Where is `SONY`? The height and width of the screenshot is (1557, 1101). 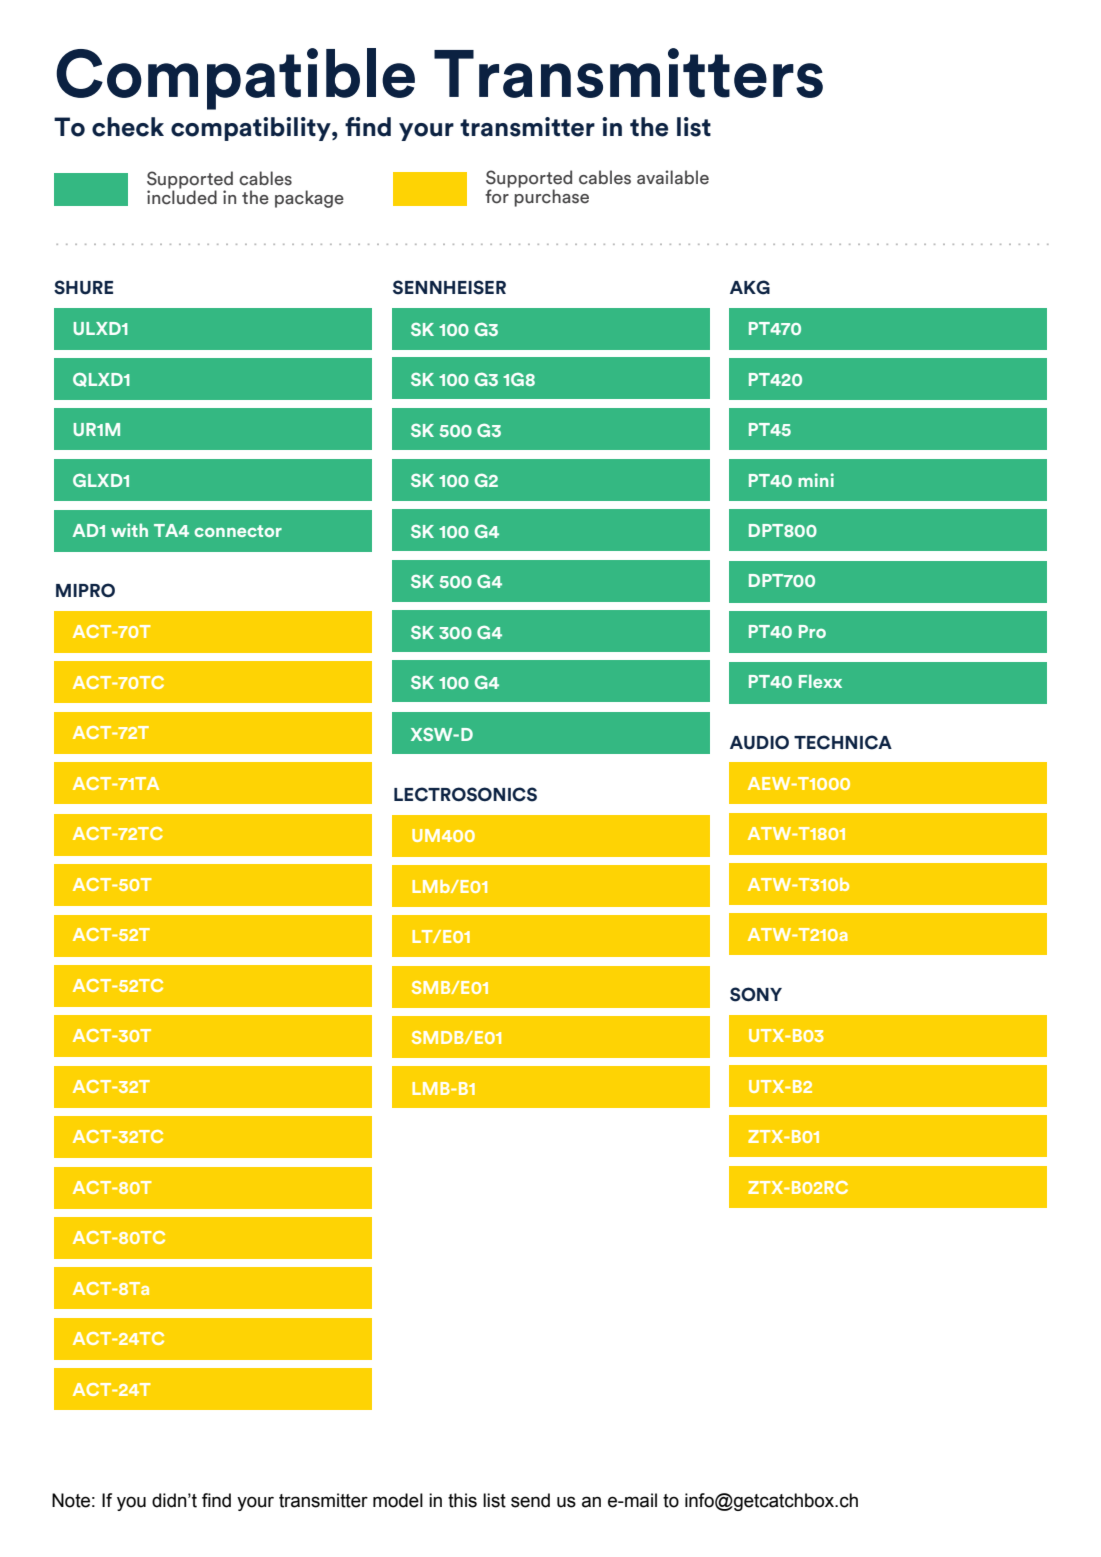 SONY is located at coordinates (756, 994).
